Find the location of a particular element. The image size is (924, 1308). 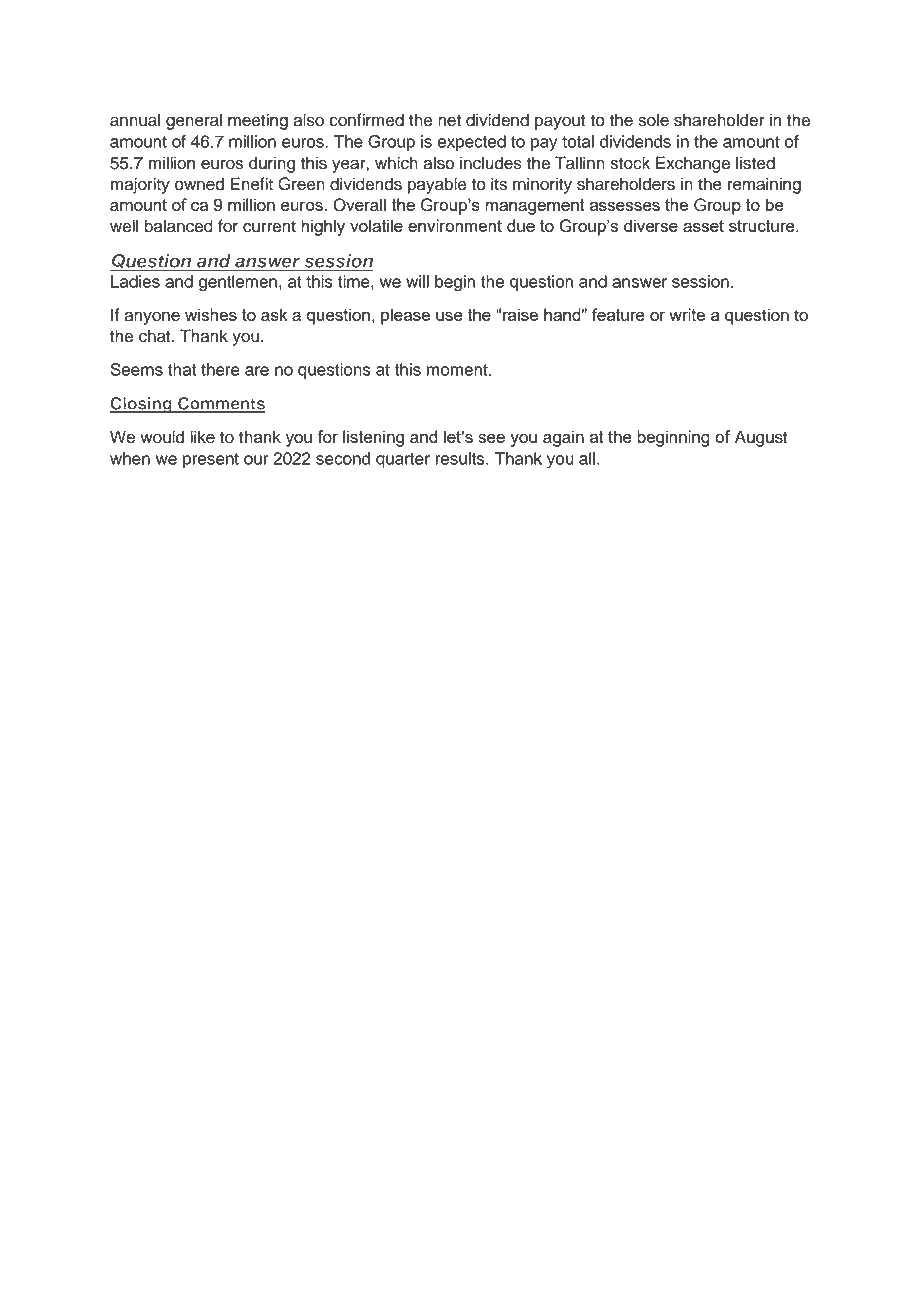

will is located at coordinates (417, 281).
